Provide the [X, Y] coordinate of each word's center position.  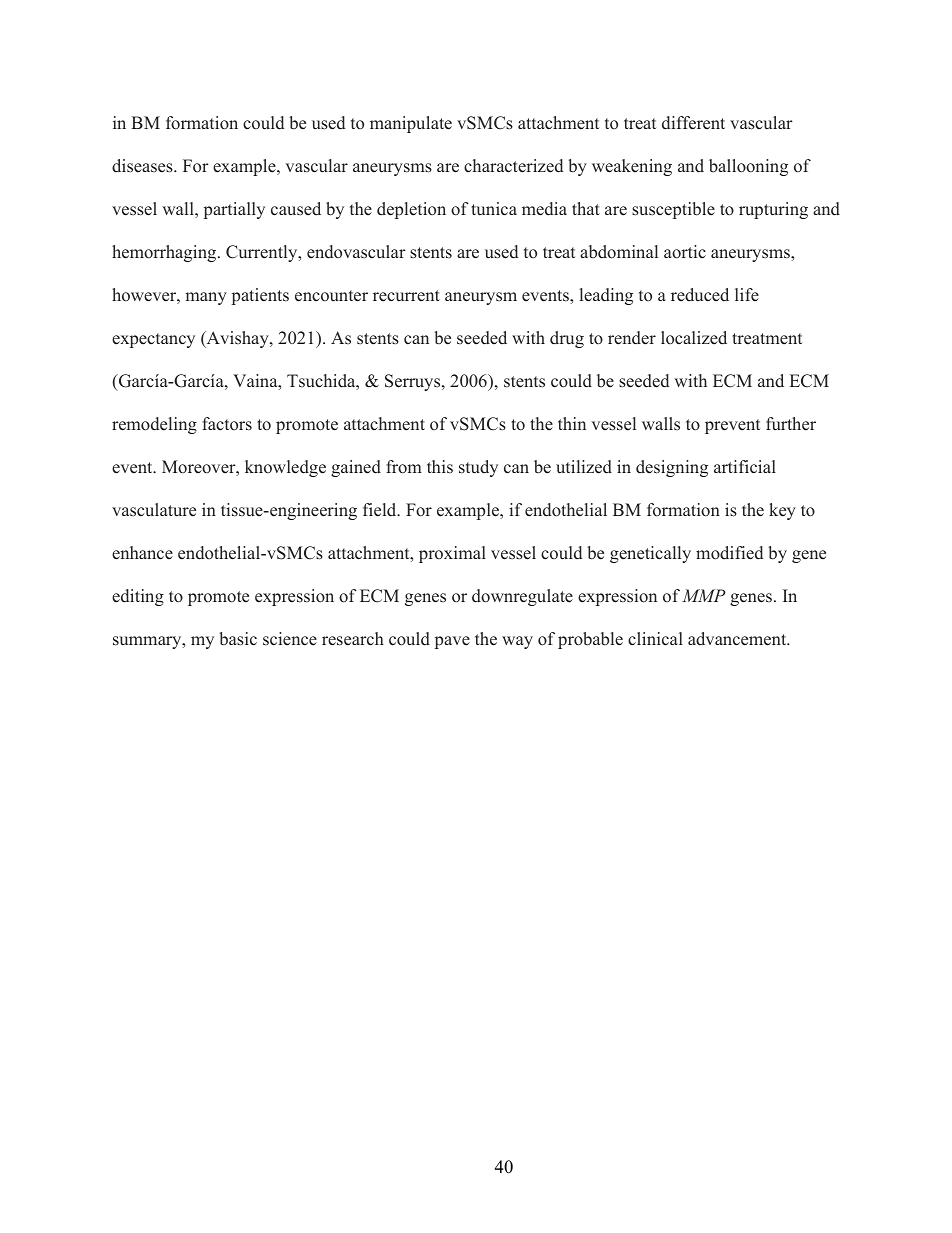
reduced [700, 295]
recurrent [406, 296]
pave [452, 642]
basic [238, 639]
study [478, 468]
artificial [745, 467]
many [206, 298]
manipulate [411, 124]
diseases [143, 166]
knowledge [285, 468]
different [693, 123]
